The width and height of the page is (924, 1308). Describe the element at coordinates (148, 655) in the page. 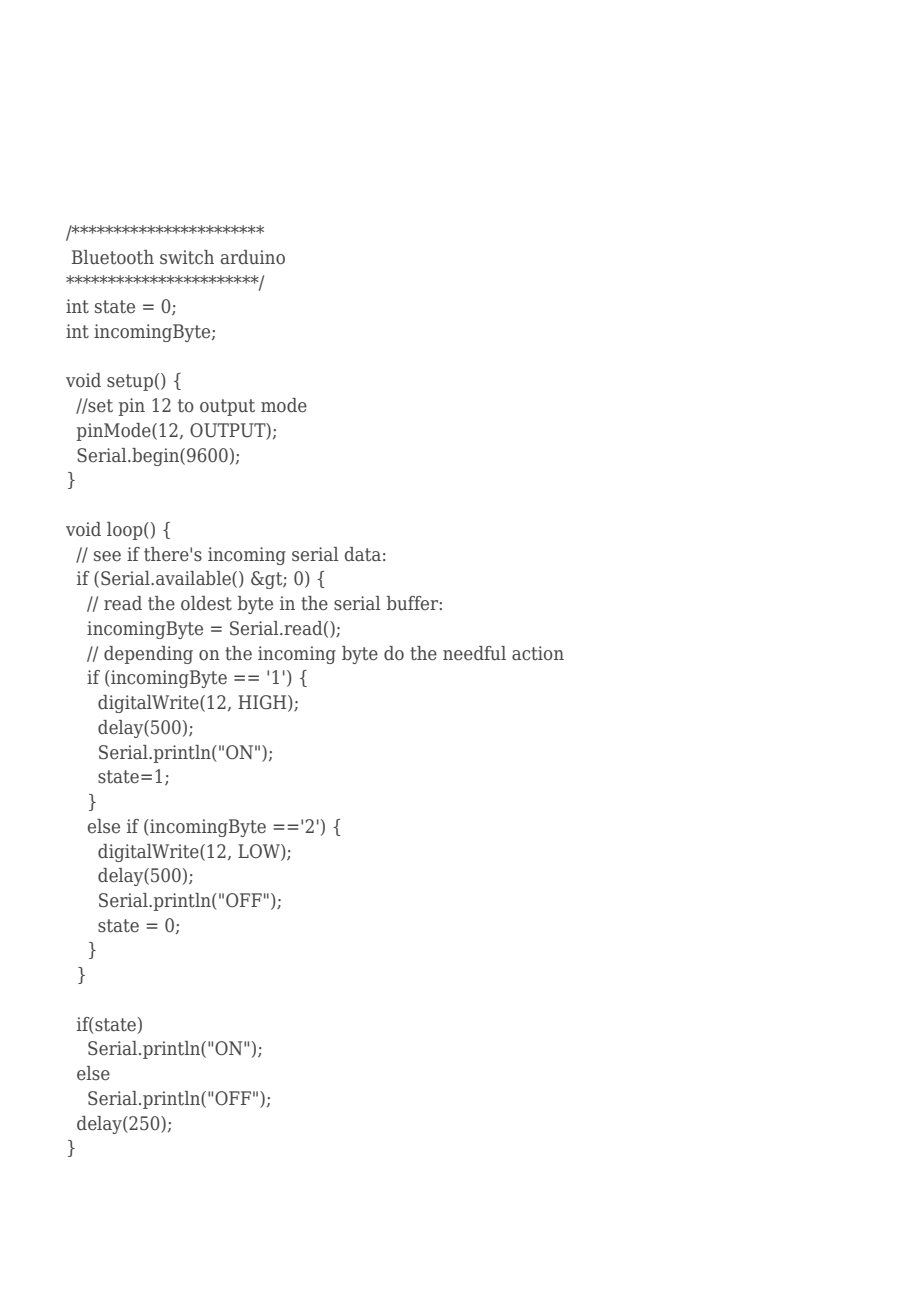

I see `depending` at that location.
